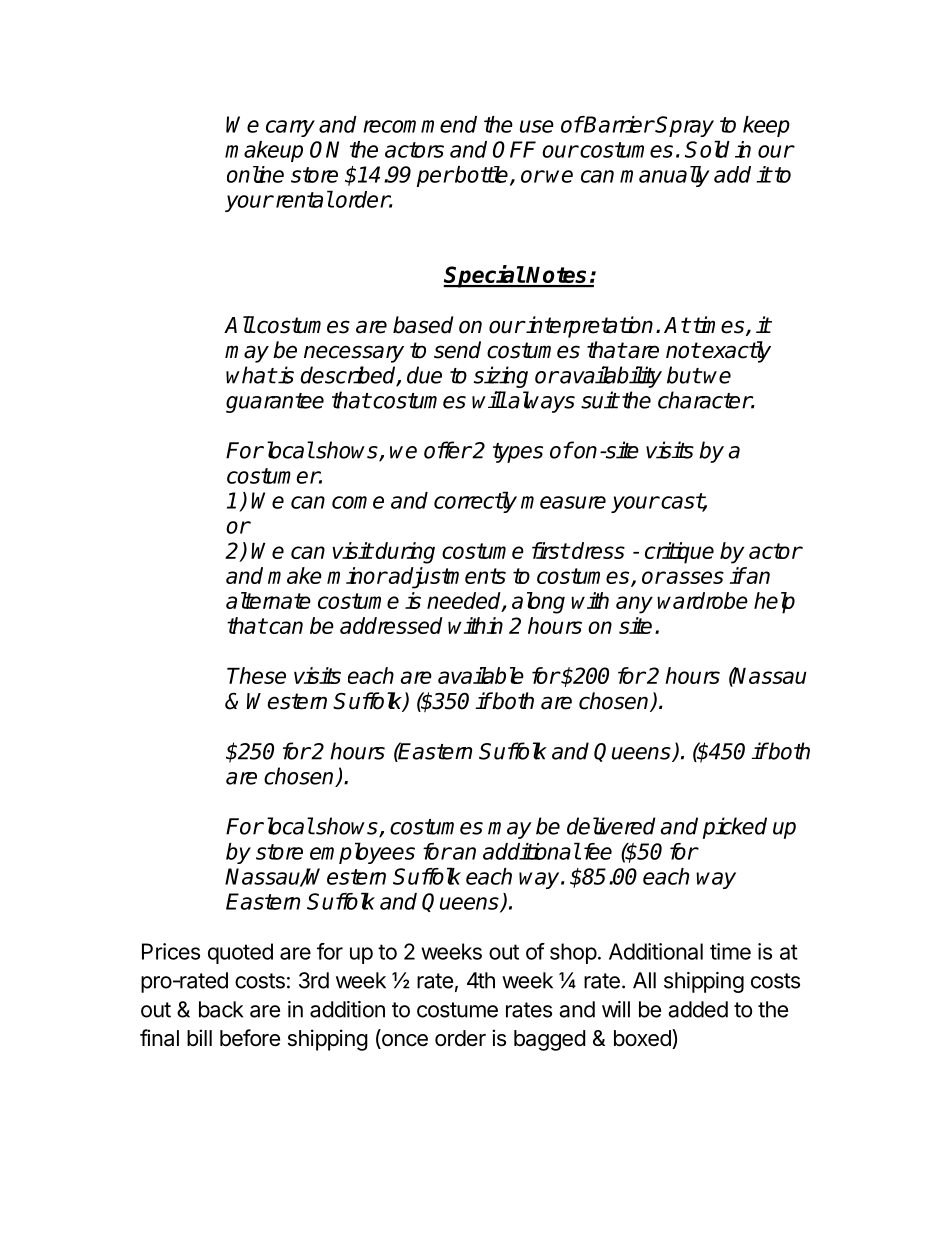  Describe the element at coordinates (221, 1009) in the document. I see `back` at that location.
